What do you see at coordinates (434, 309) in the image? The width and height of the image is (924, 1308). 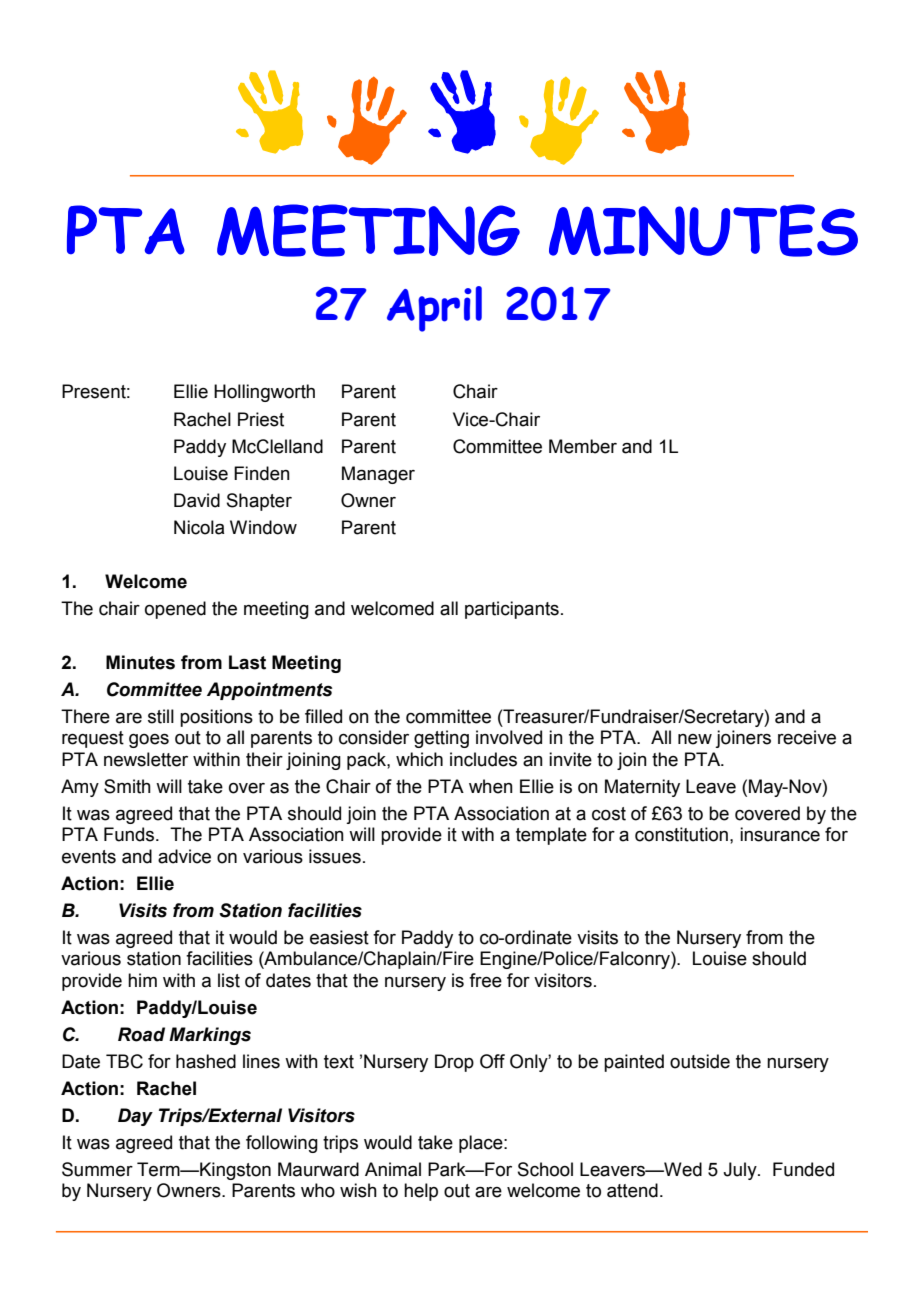 I see `April` at bounding box center [434, 309].
